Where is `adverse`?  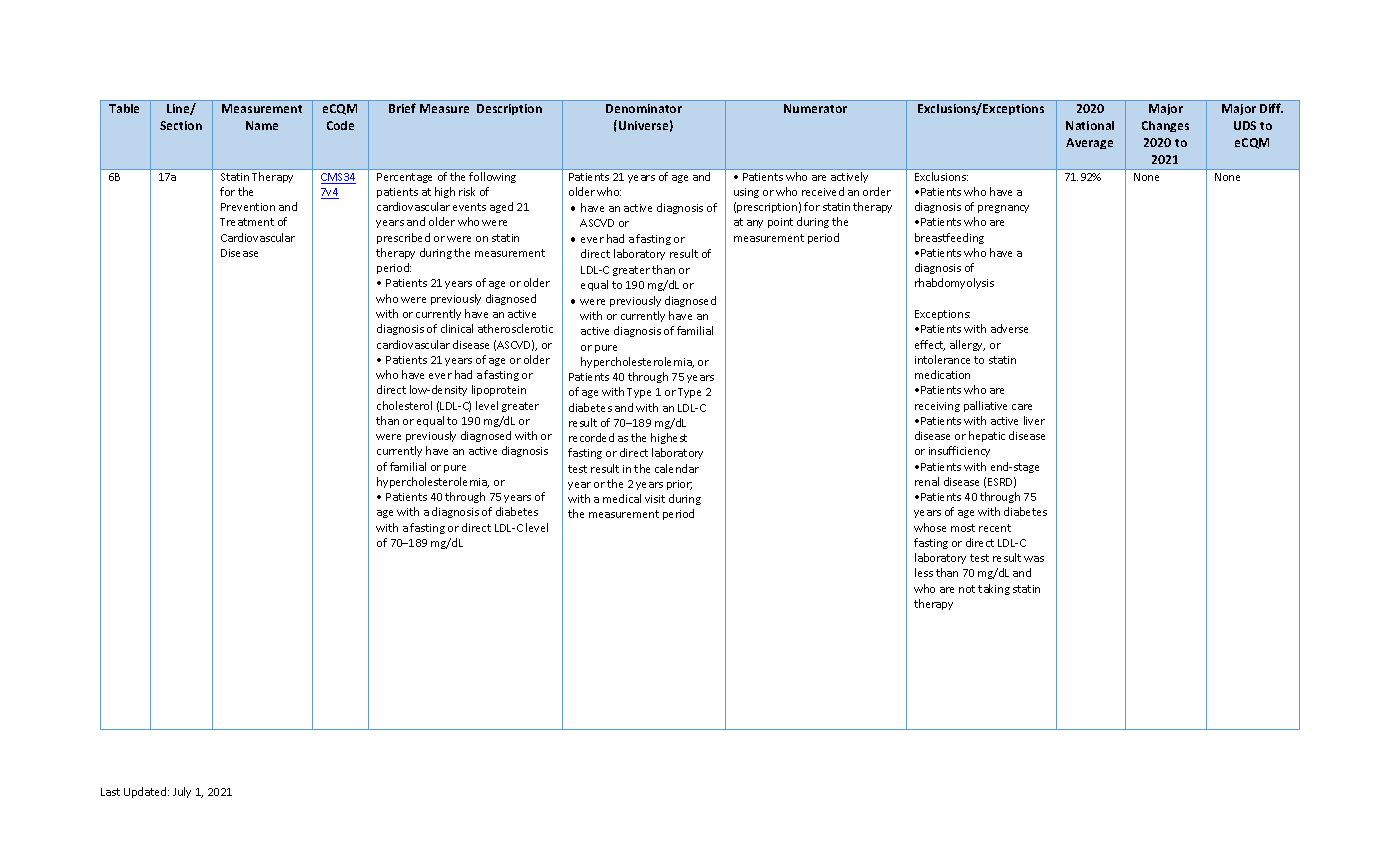 adverse is located at coordinates (1009, 328).
